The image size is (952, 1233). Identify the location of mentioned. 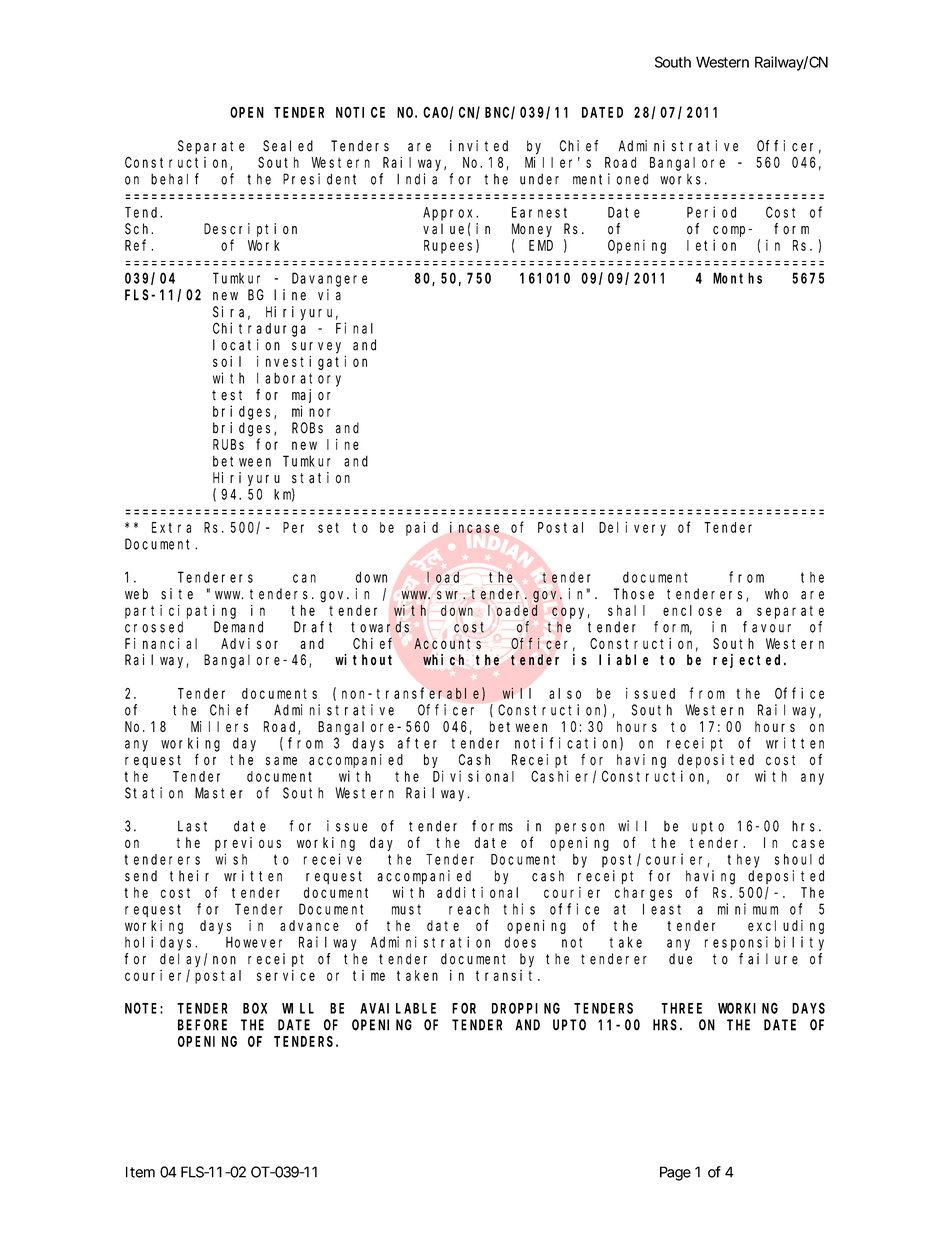
(610, 179).
